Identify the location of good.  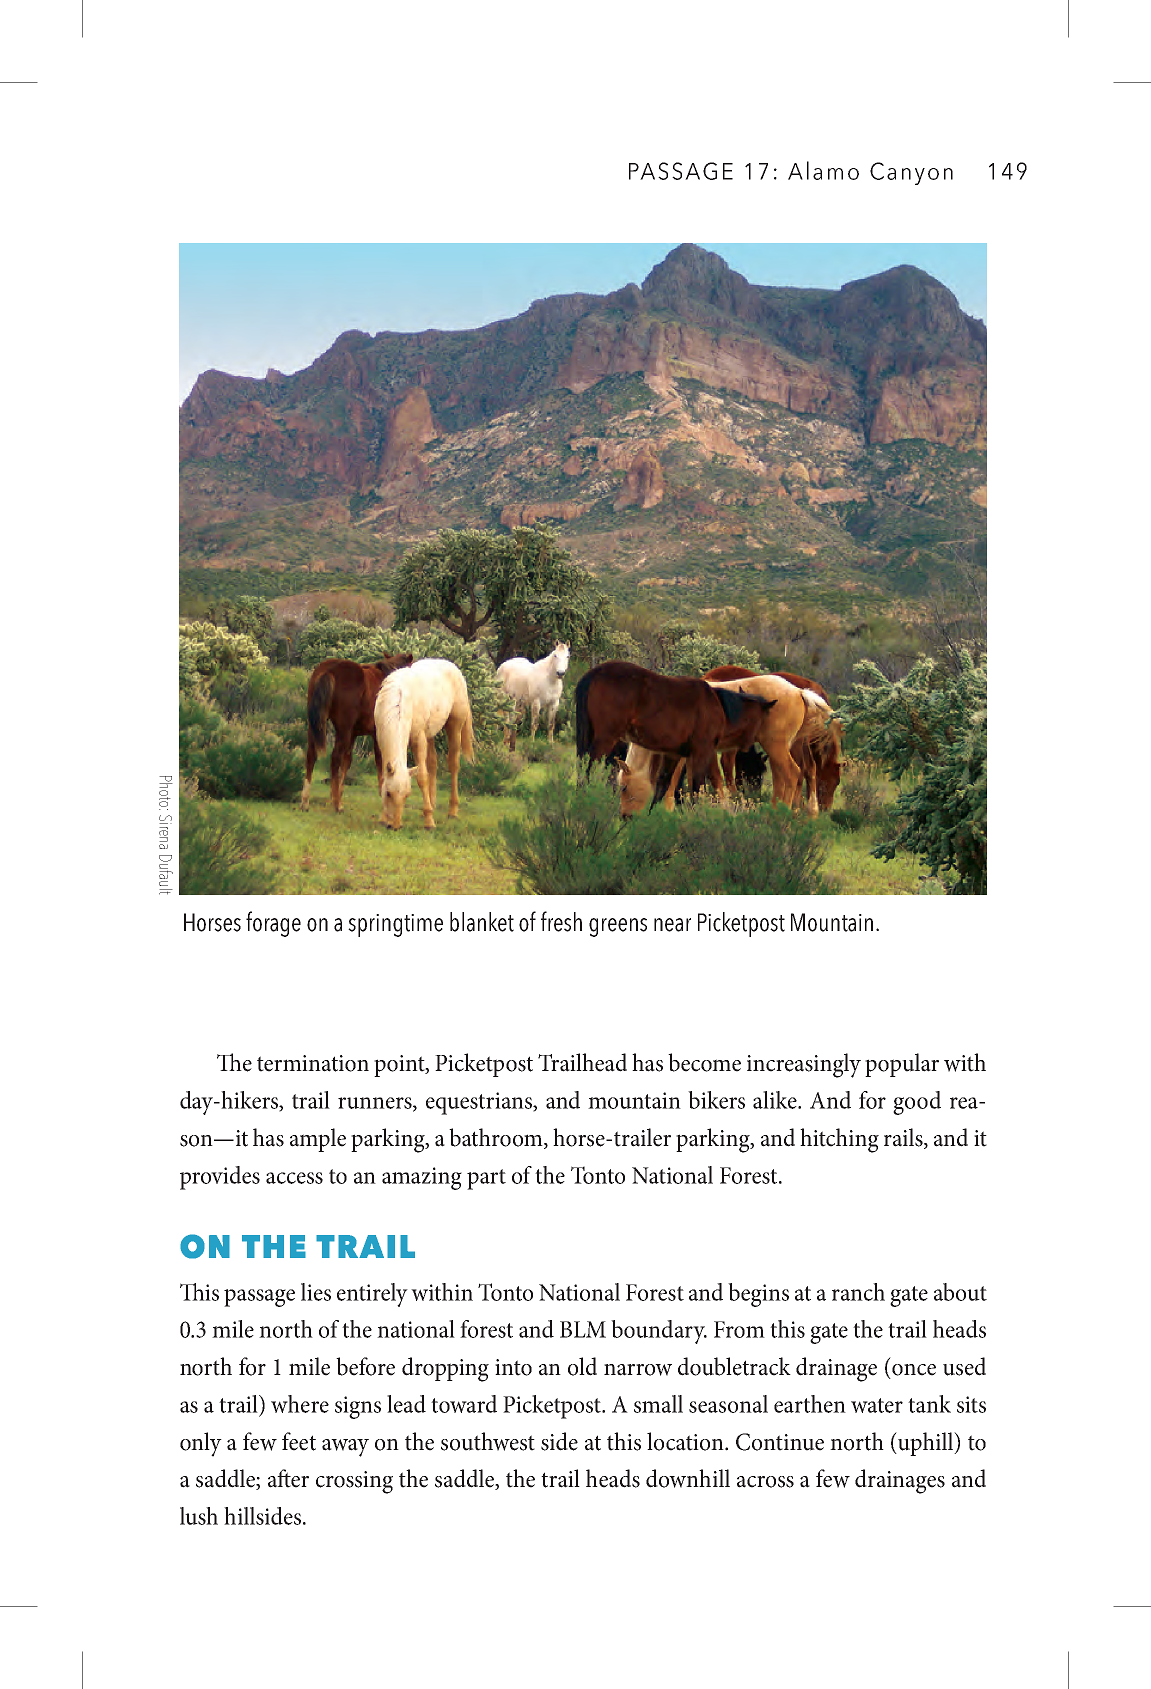
(917, 1103).
